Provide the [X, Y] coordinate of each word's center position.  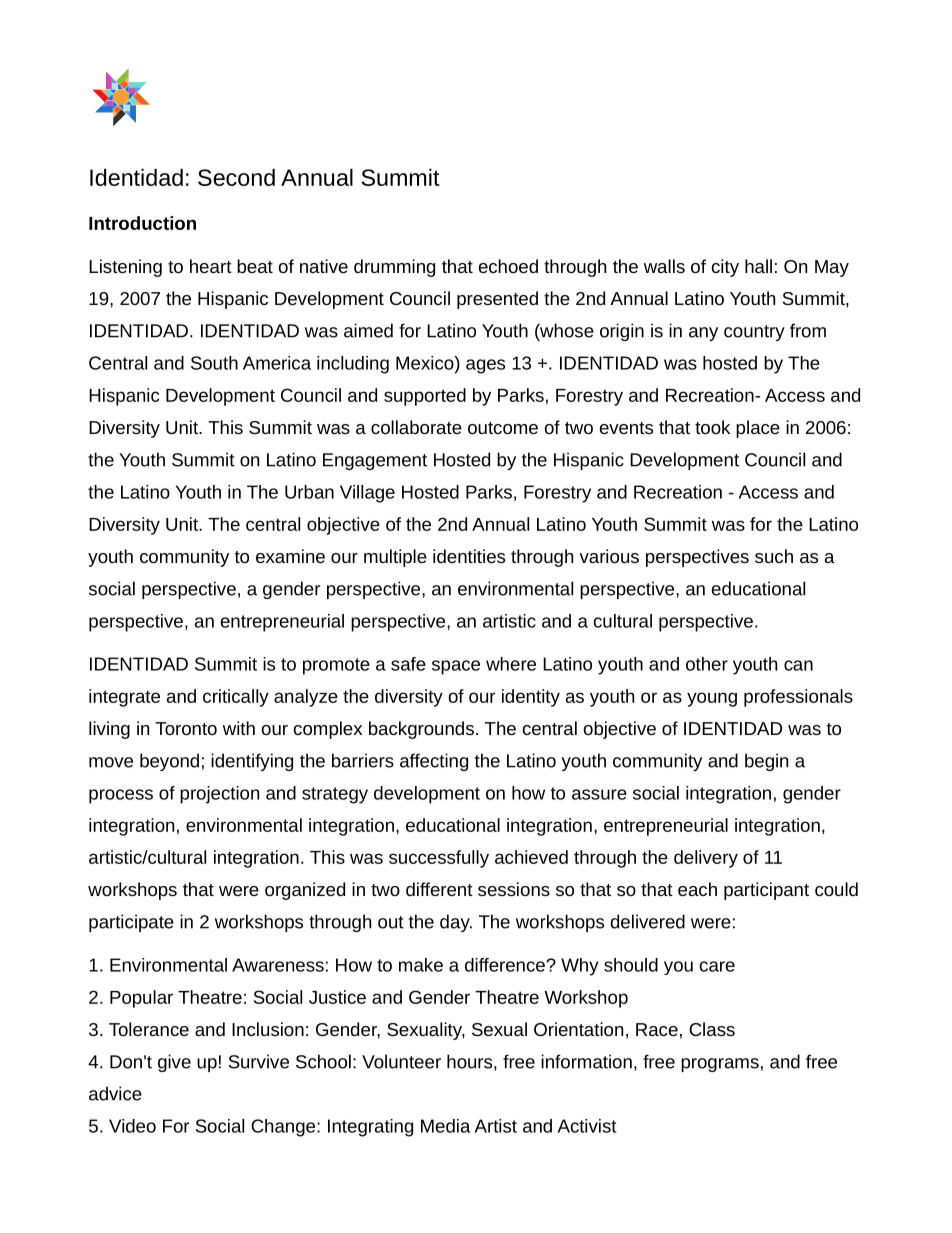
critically [236, 698]
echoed [508, 266]
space [456, 667]
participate [131, 923]
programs [720, 1065]
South [214, 363]
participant [766, 891]
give [174, 1063]
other [707, 664]
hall [758, 266]
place [758, 429]
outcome [503, 428]
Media [446, 1126]
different [439, 889]
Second [236, 177]
